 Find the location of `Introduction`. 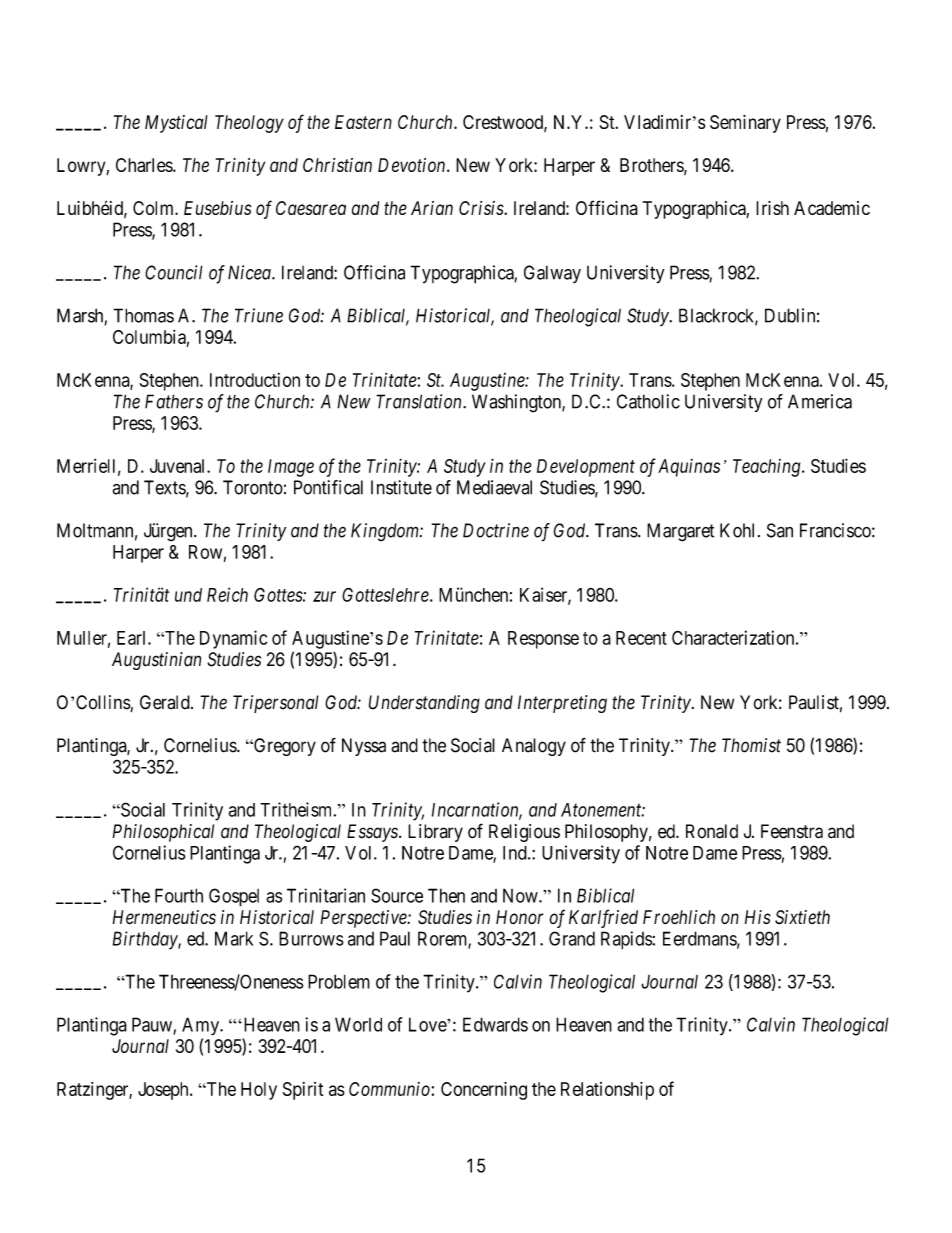

Introduction is located at coordinates (255, 380).
